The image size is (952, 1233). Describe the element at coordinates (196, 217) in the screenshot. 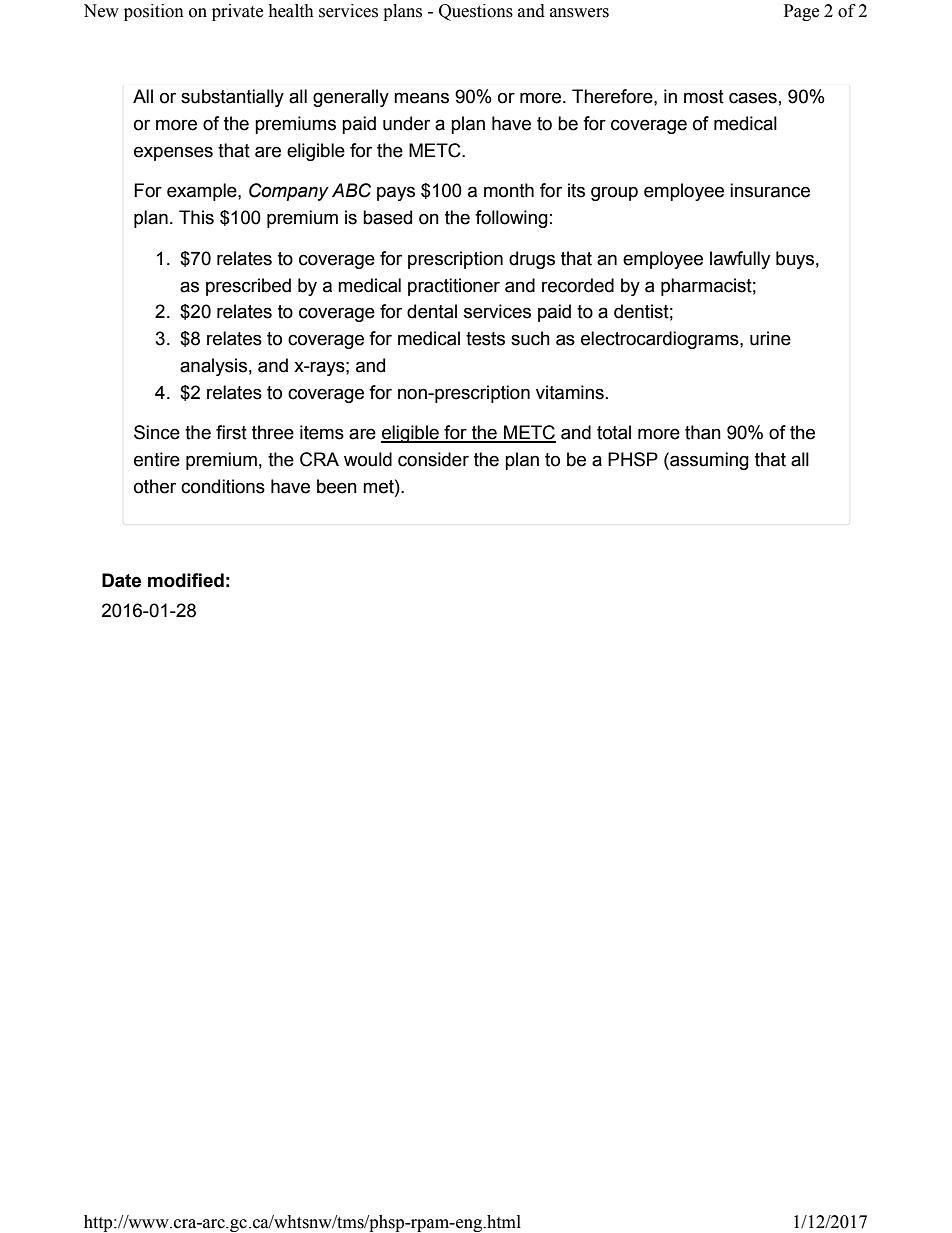

I see `This` at that location.
